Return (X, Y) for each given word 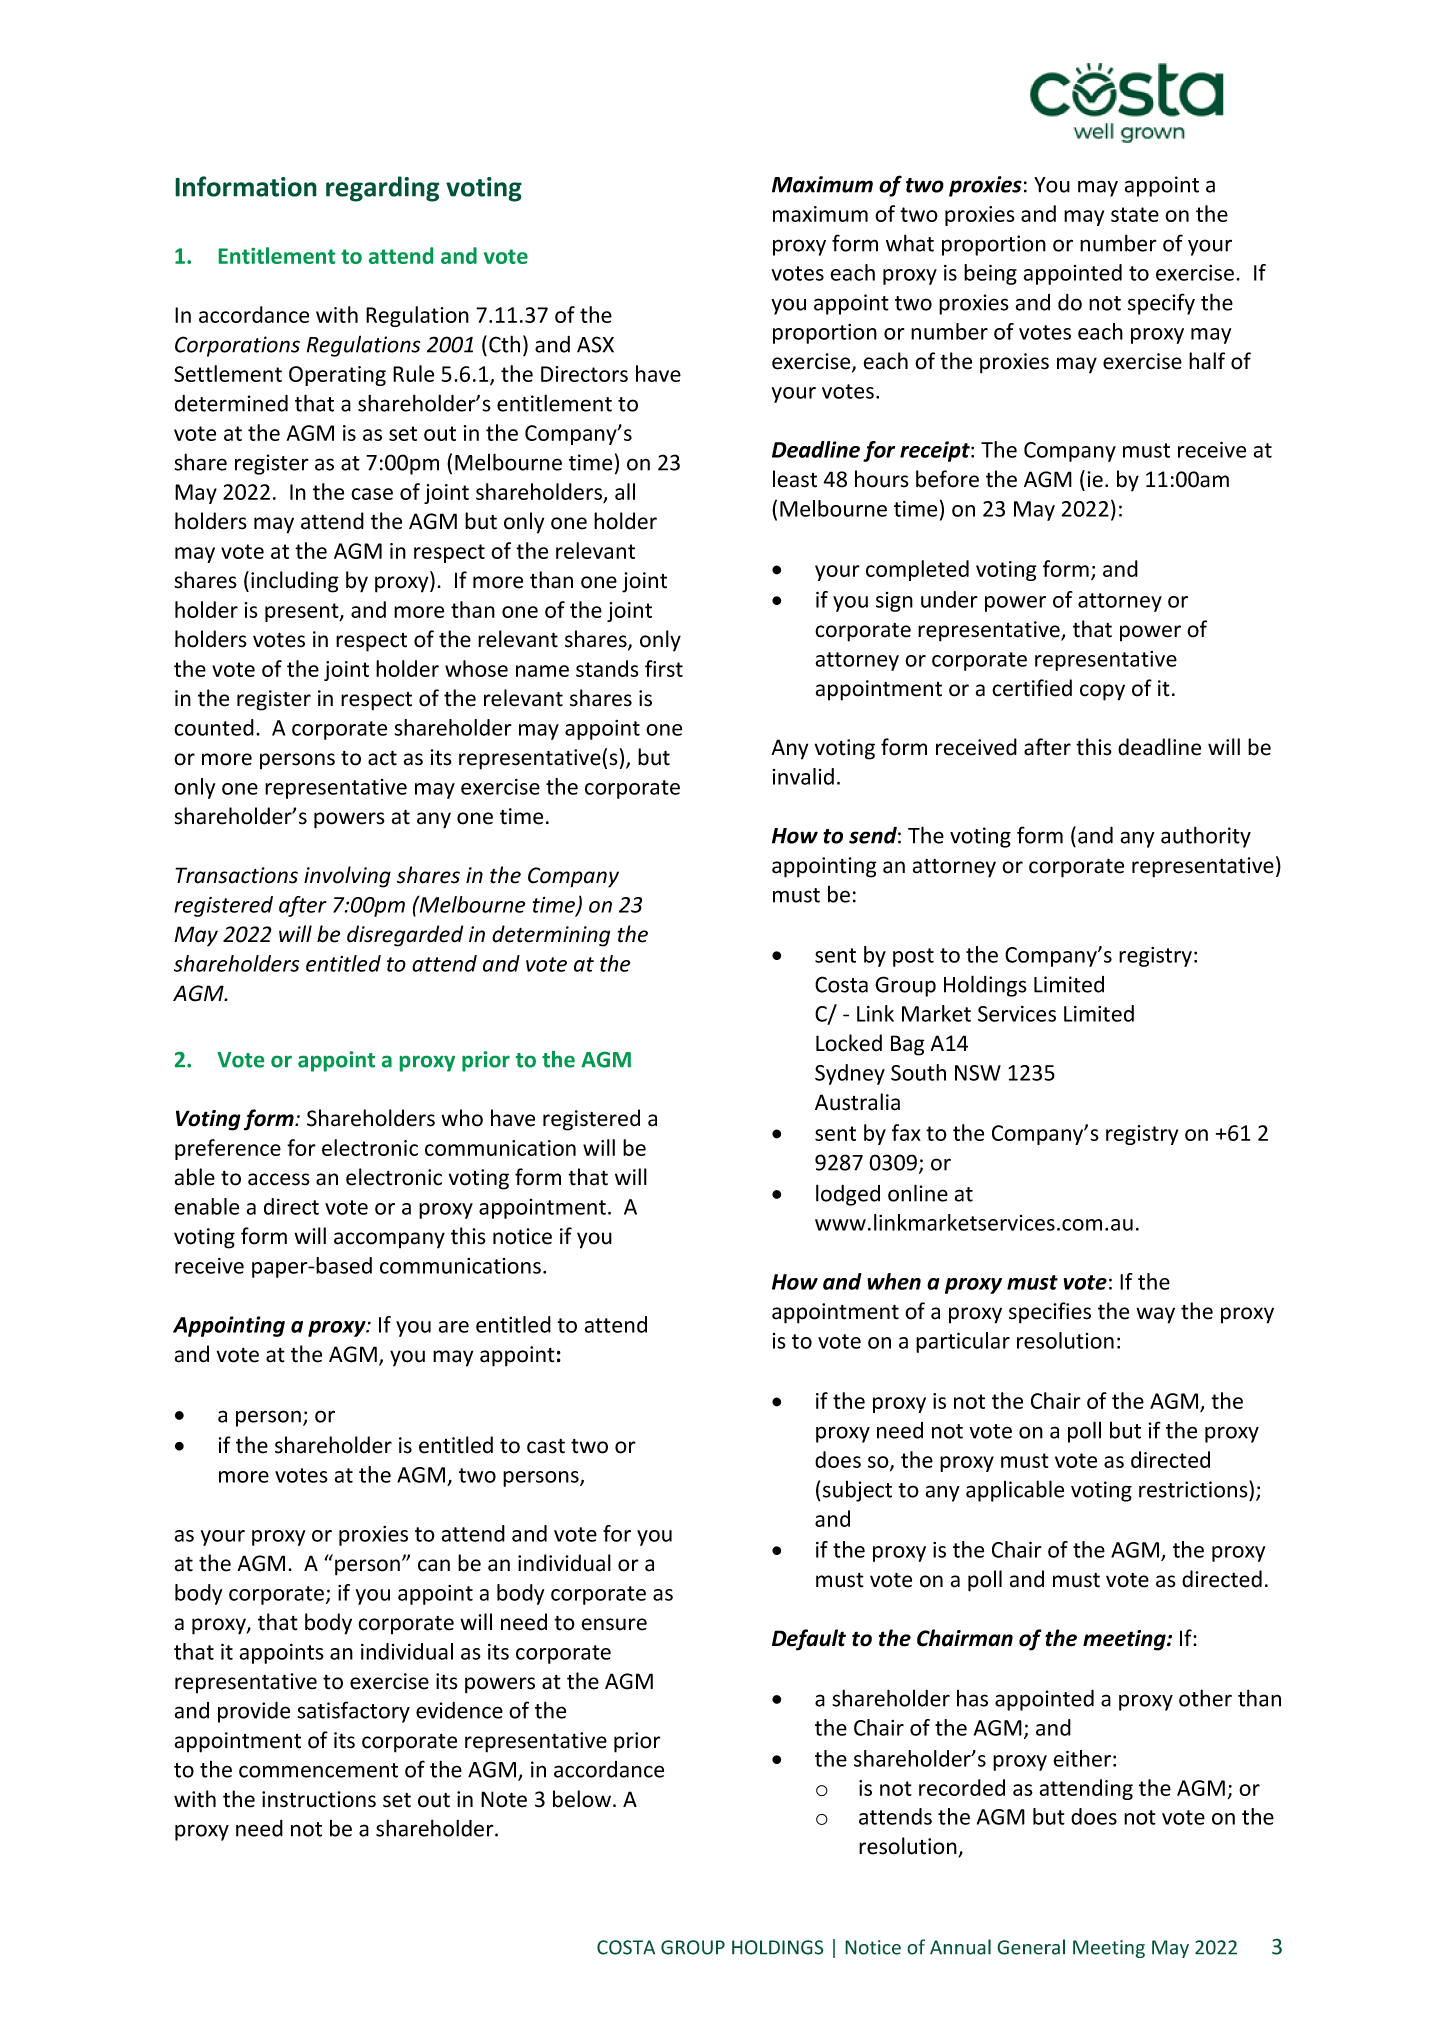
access (279, 1179)
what (910, 243)
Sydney (850, 1074)
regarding (382, 189)
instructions (319, 1799)
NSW (978, 1073)
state (1135, 214)
